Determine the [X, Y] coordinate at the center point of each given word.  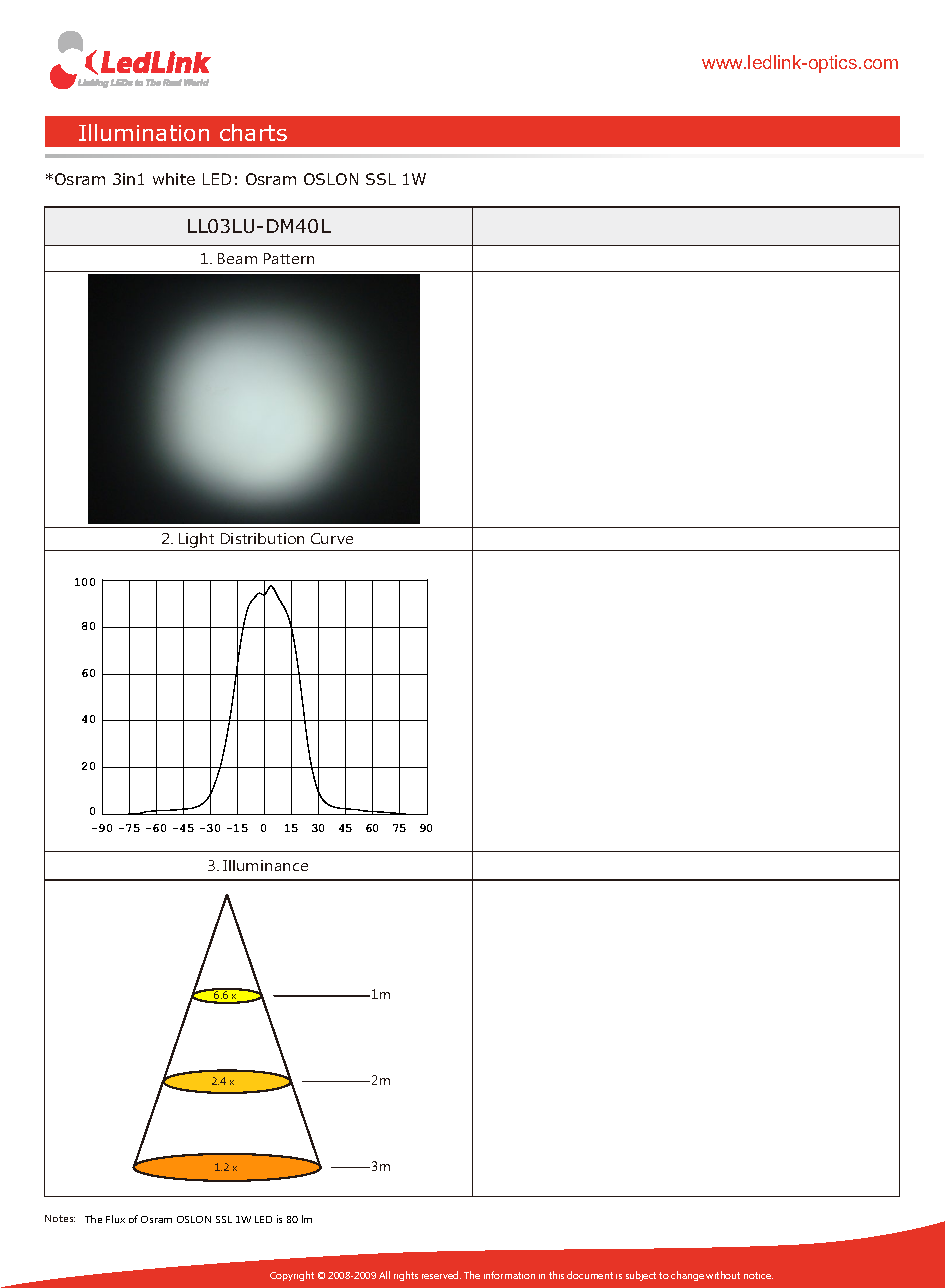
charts [253, 132]
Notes [60, 1218]
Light [197, 542]
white [174, 179]
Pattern [289, 258]
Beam [237, 258]
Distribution [262, 538]
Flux [115, 1219]
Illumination [144, 132]
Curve [332, 538]
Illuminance [265, 865]
